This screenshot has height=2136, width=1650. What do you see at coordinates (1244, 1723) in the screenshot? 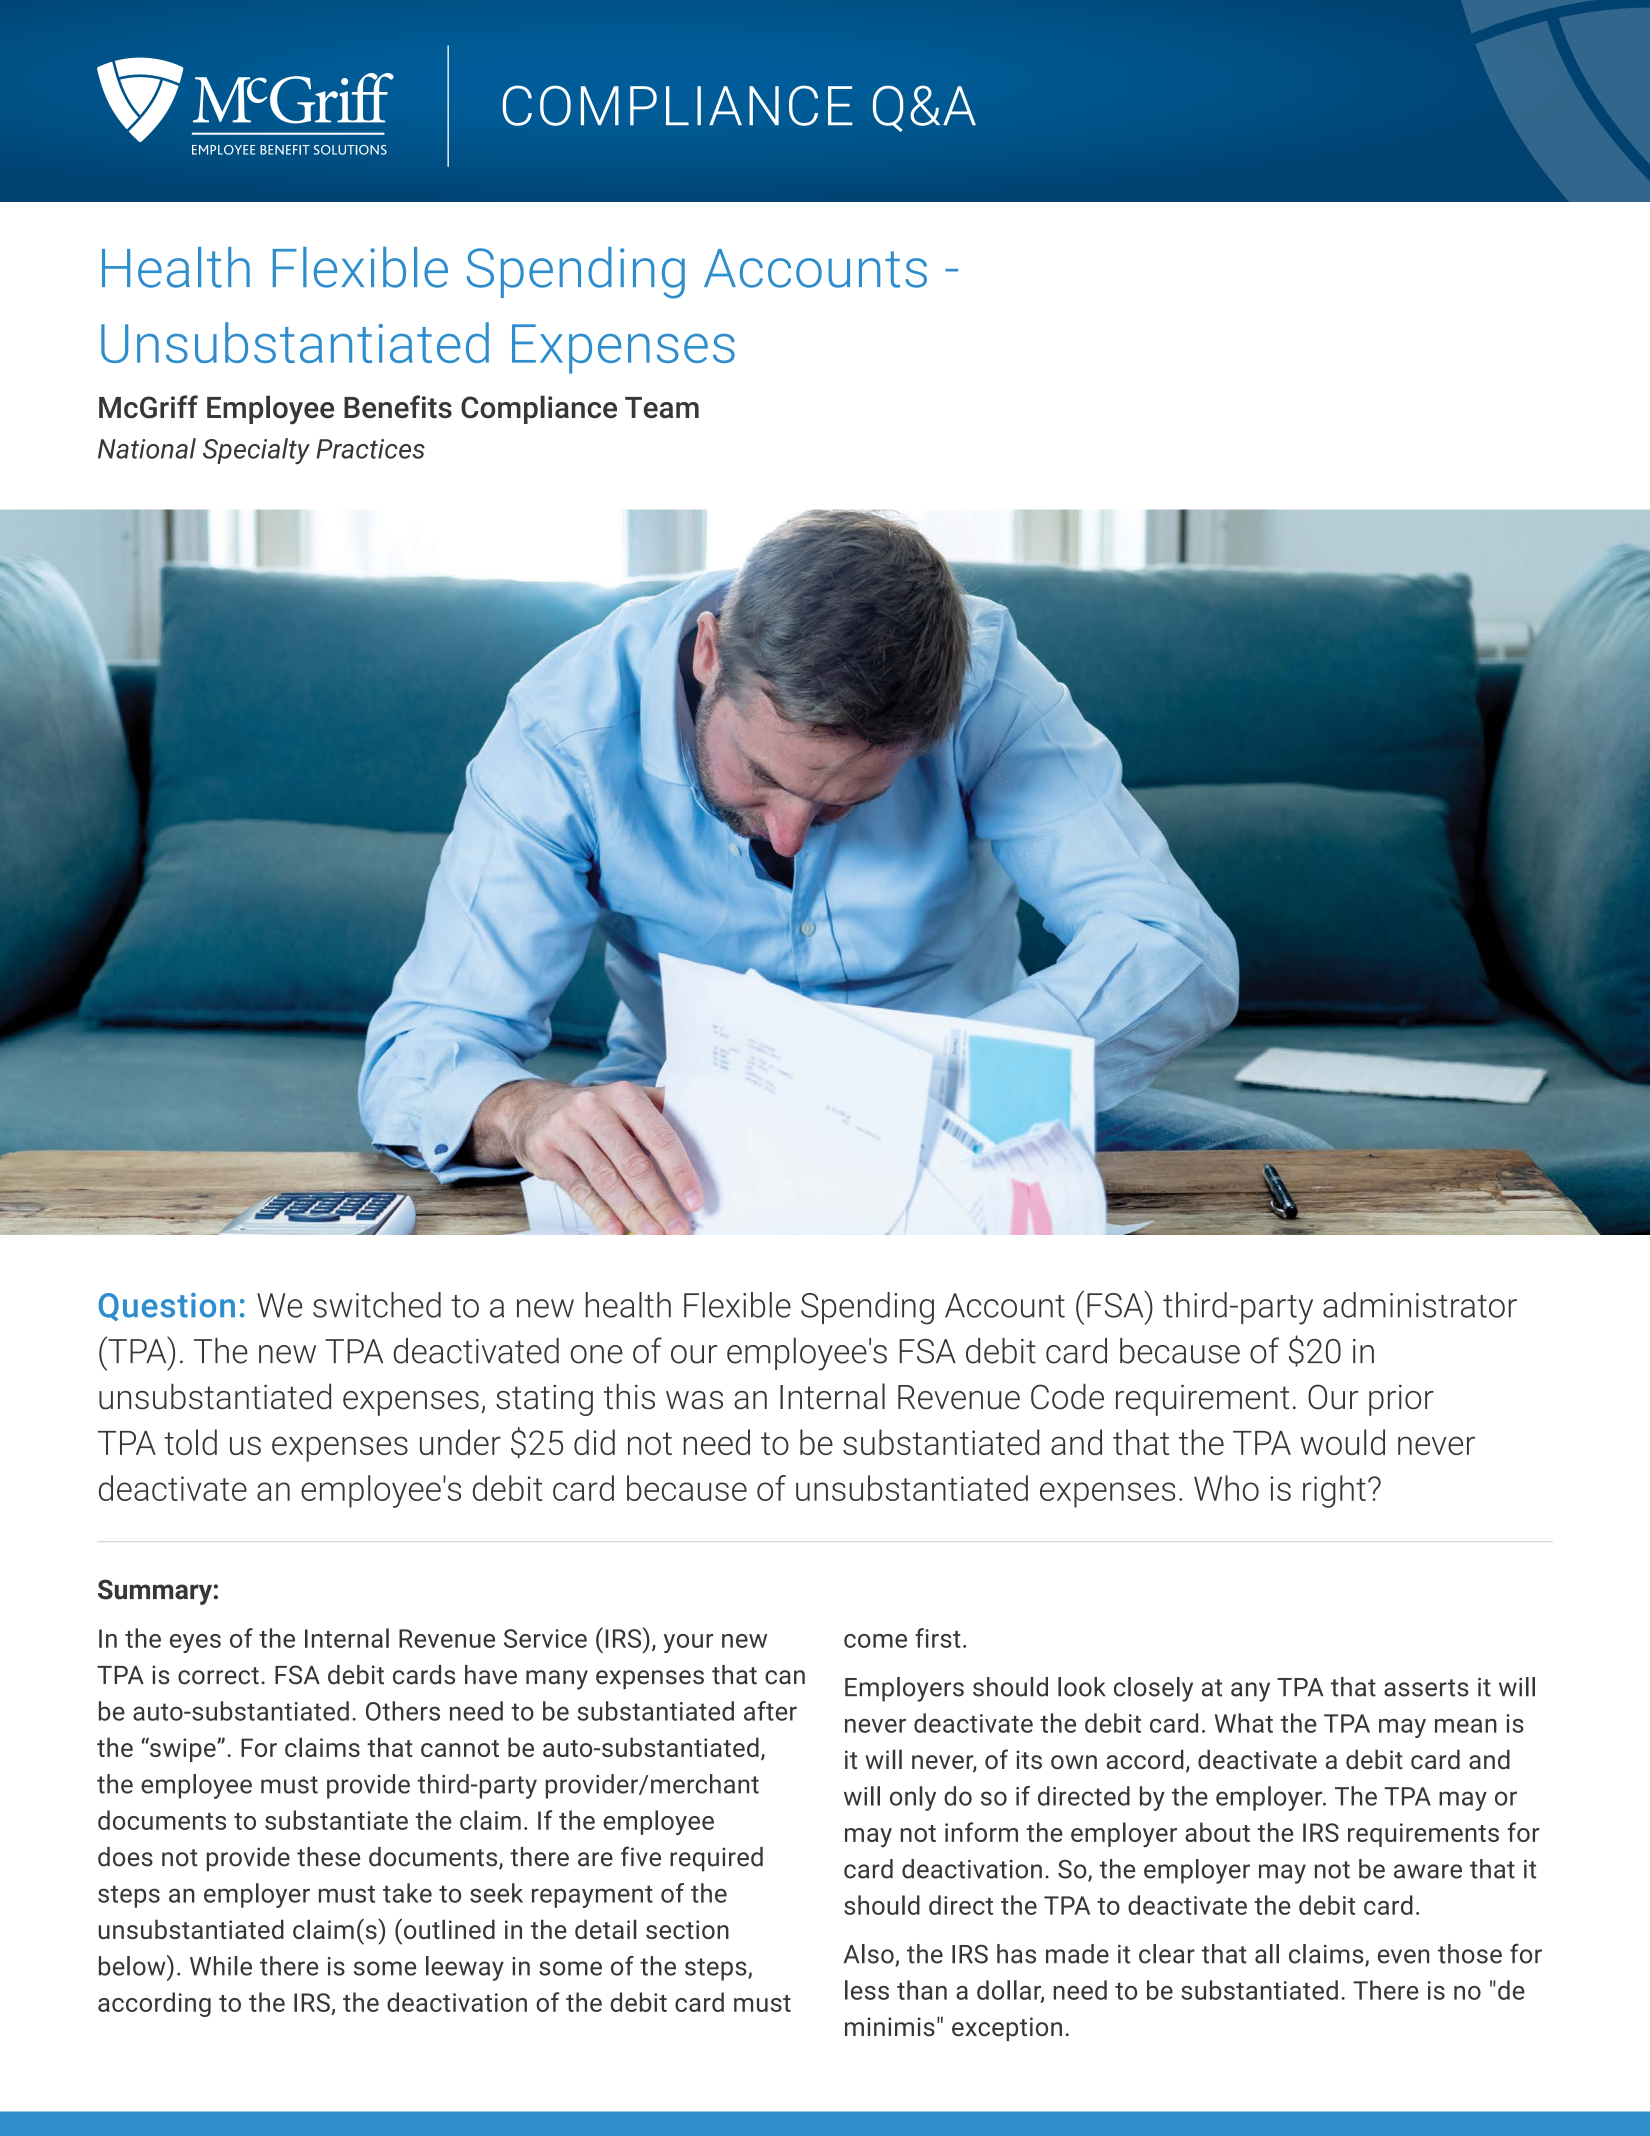
I see `What` at bounding box center [1244, 1723].
